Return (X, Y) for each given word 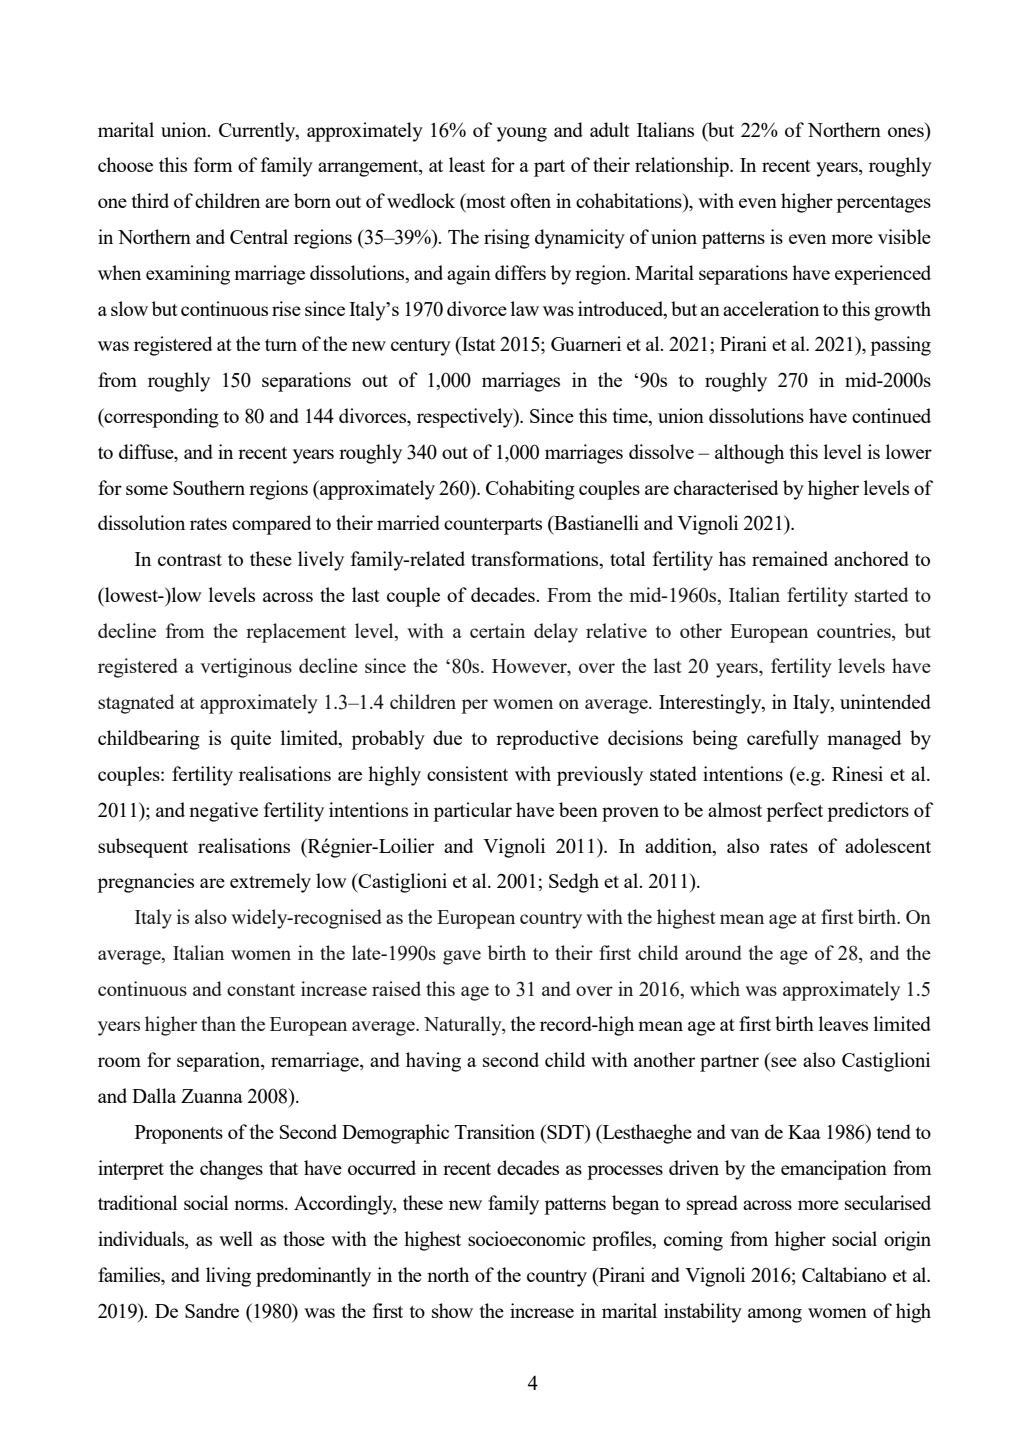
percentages (883, 204)
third (150, 200)
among (775, 1315)
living (228, 1277)
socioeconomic (526, 1238)
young (522, 134)
